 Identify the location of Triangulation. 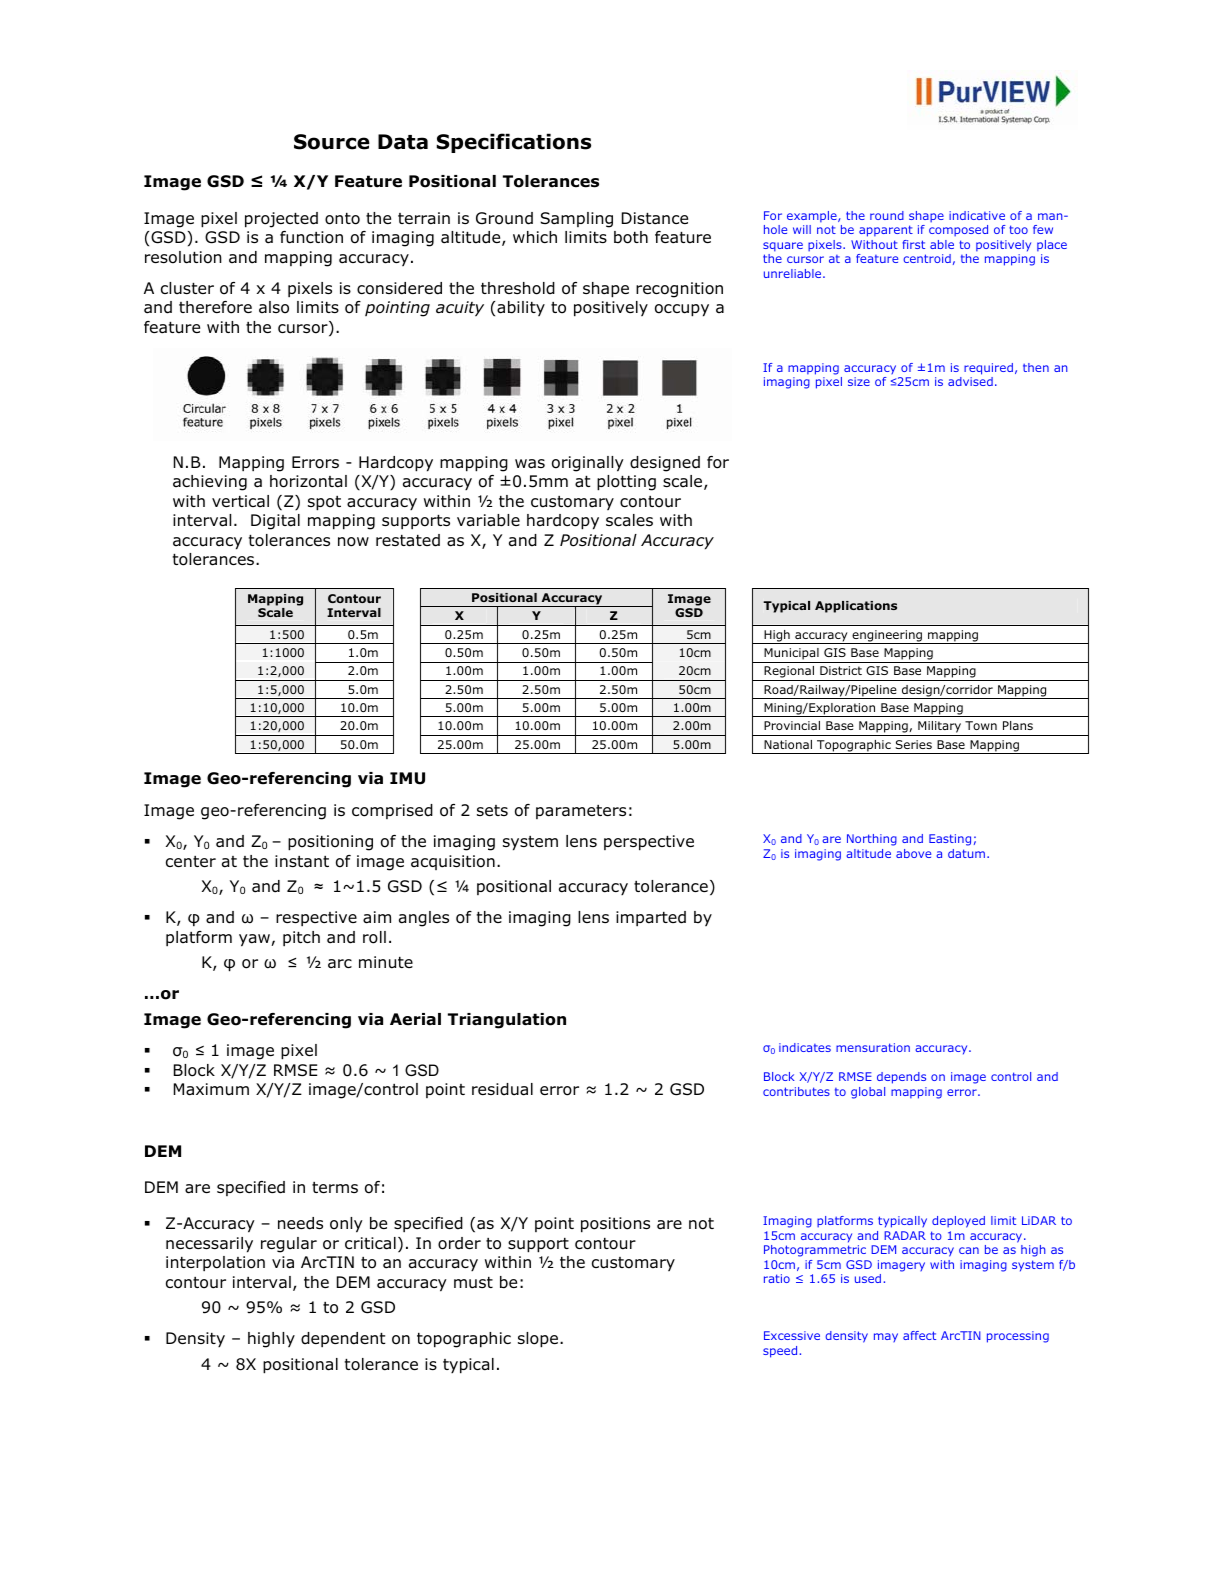
(507, 1021).
